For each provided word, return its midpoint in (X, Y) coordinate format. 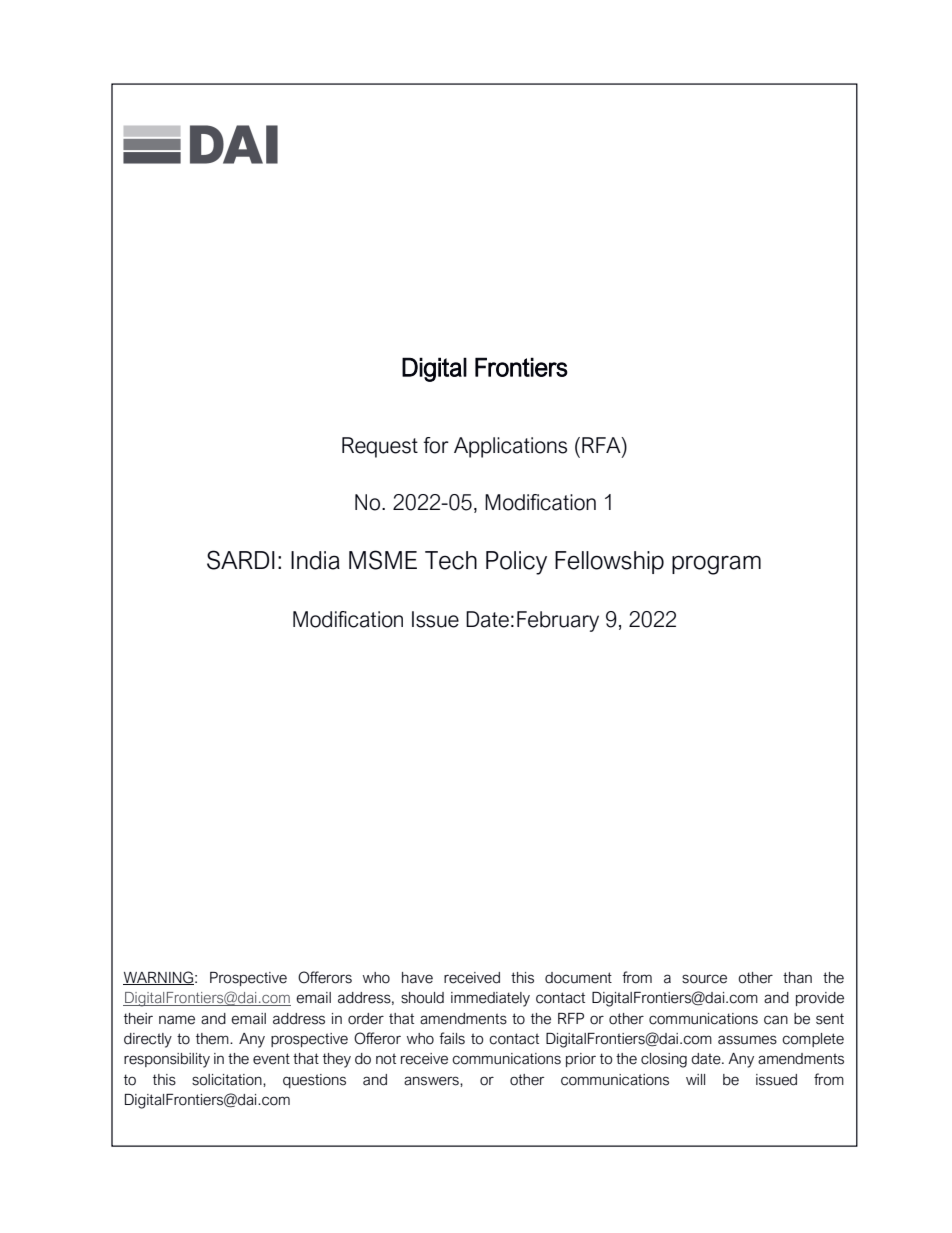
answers (432, 1081)
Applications (510, 447)
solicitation (228, 1080)
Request (380, 447)
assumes (747, 1040)
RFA (602, 445)
